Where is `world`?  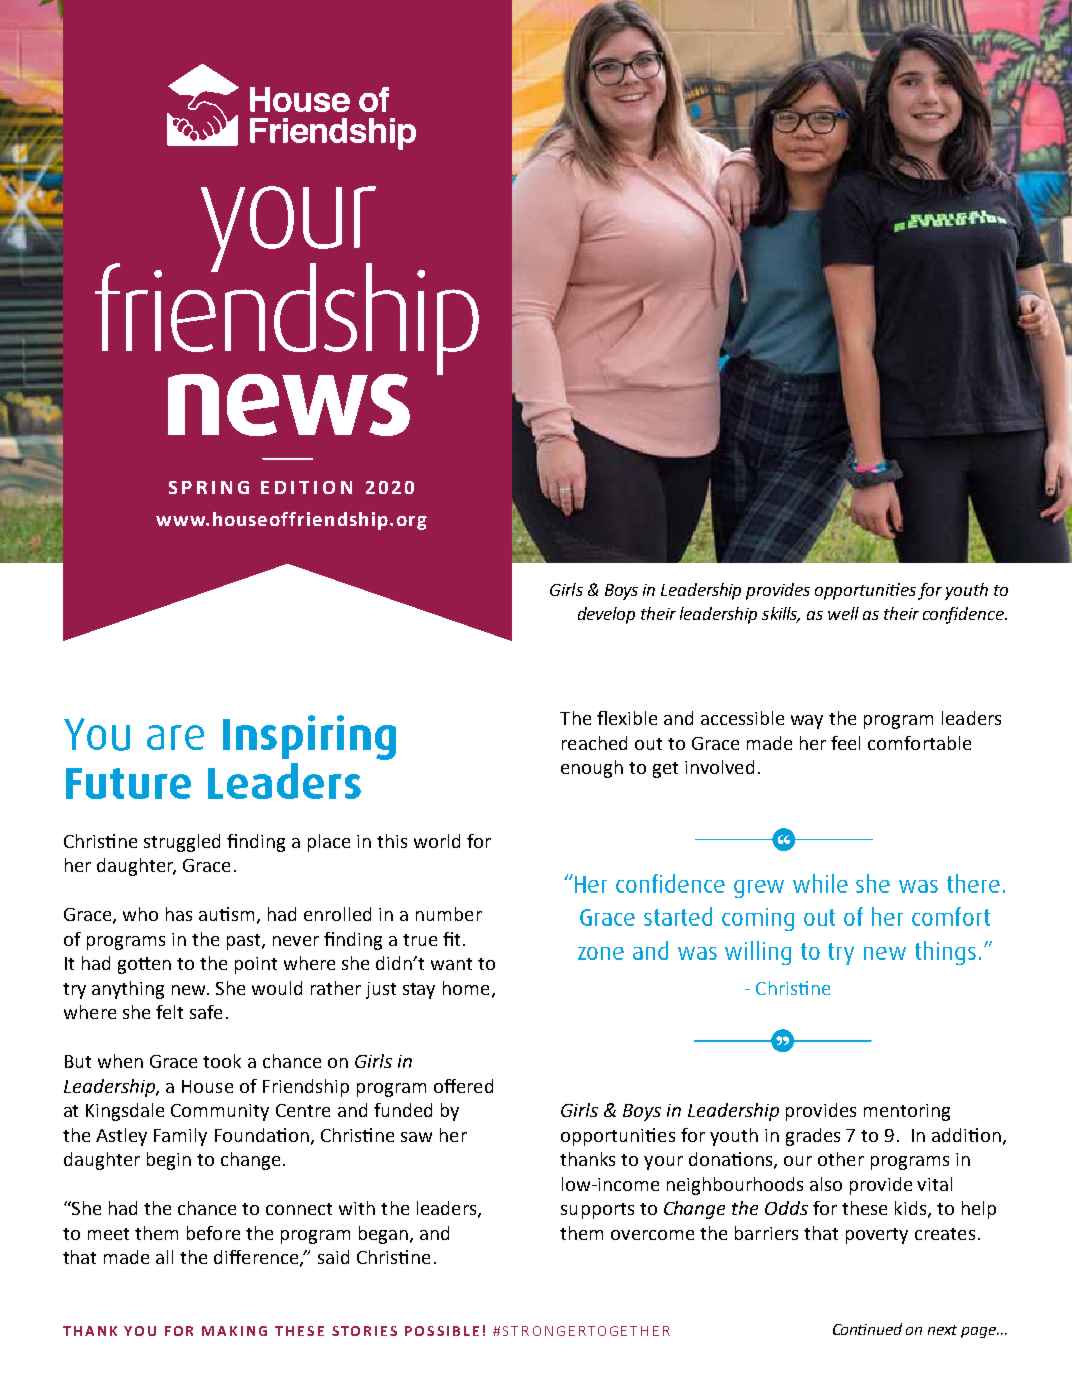
world is located at coordinates (437, 841).
